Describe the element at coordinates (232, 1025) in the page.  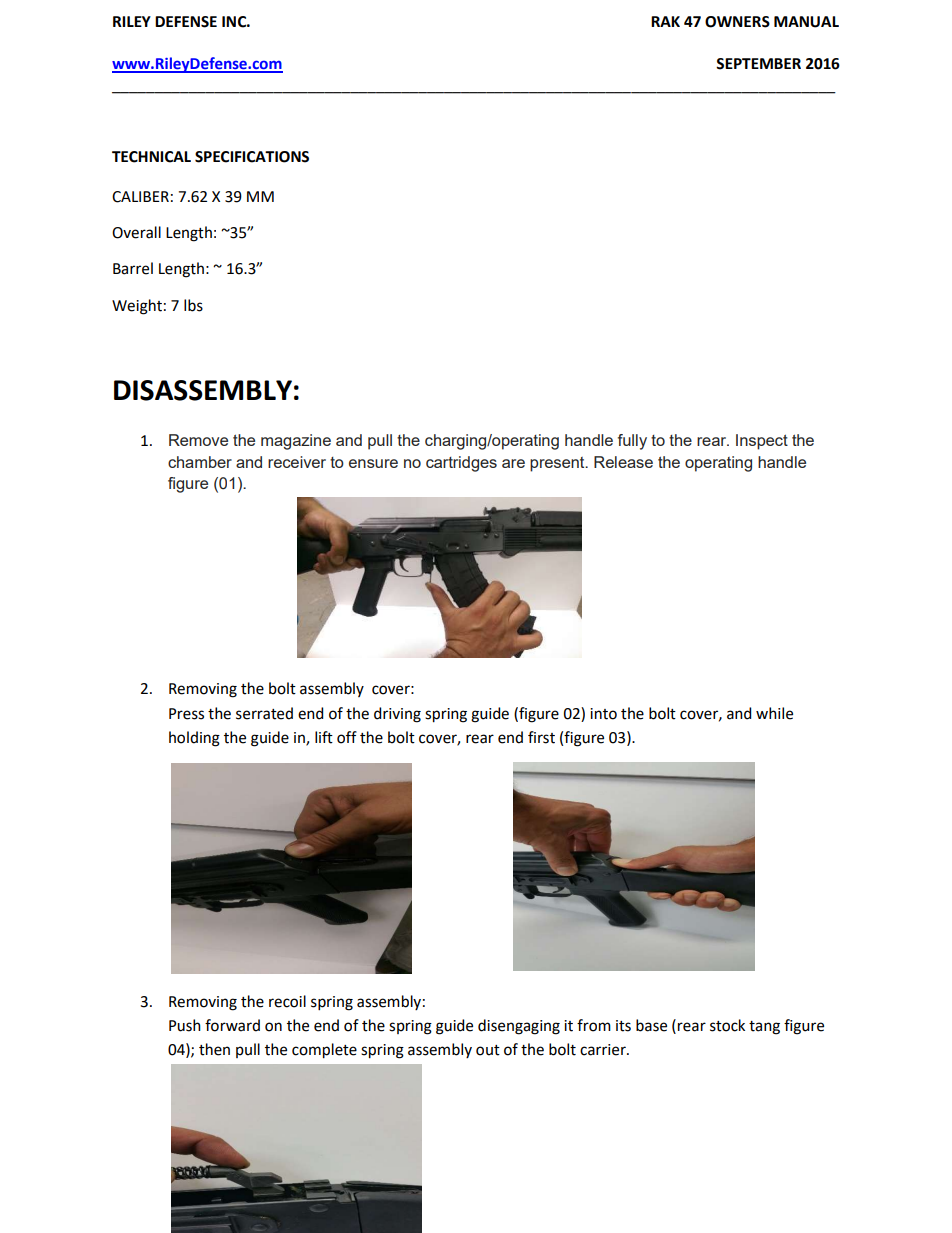
I see `forward` at that location.
